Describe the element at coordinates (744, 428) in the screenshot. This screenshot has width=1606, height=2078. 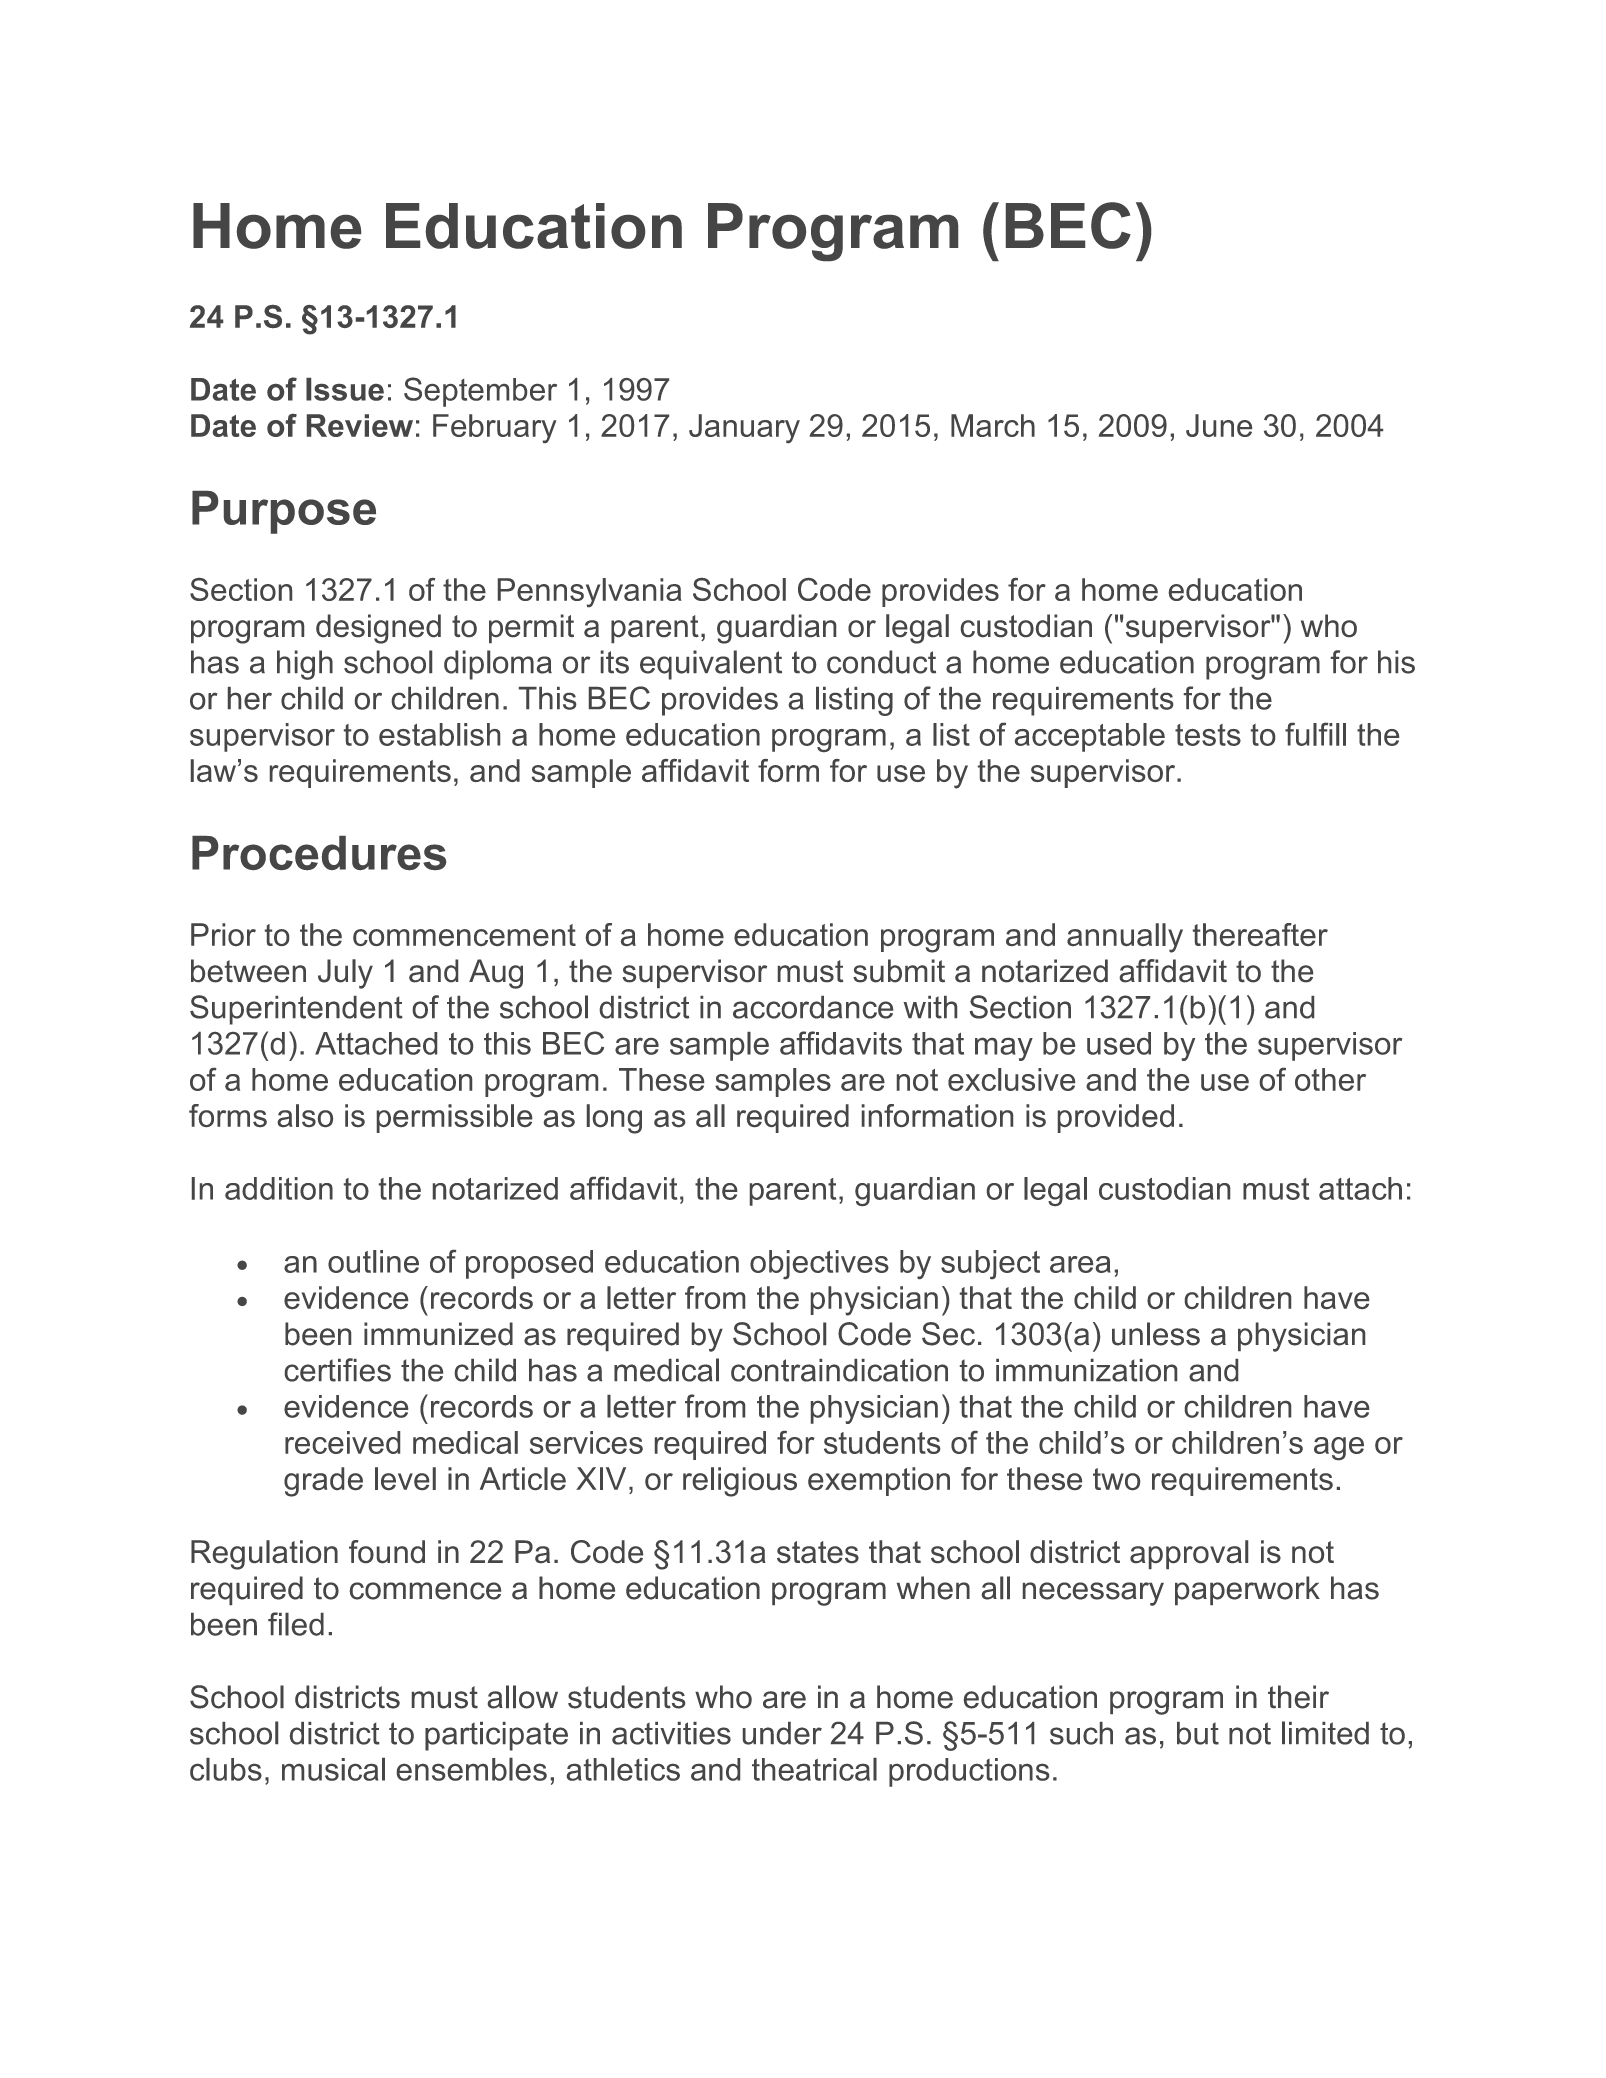
I see `January` at that location.
